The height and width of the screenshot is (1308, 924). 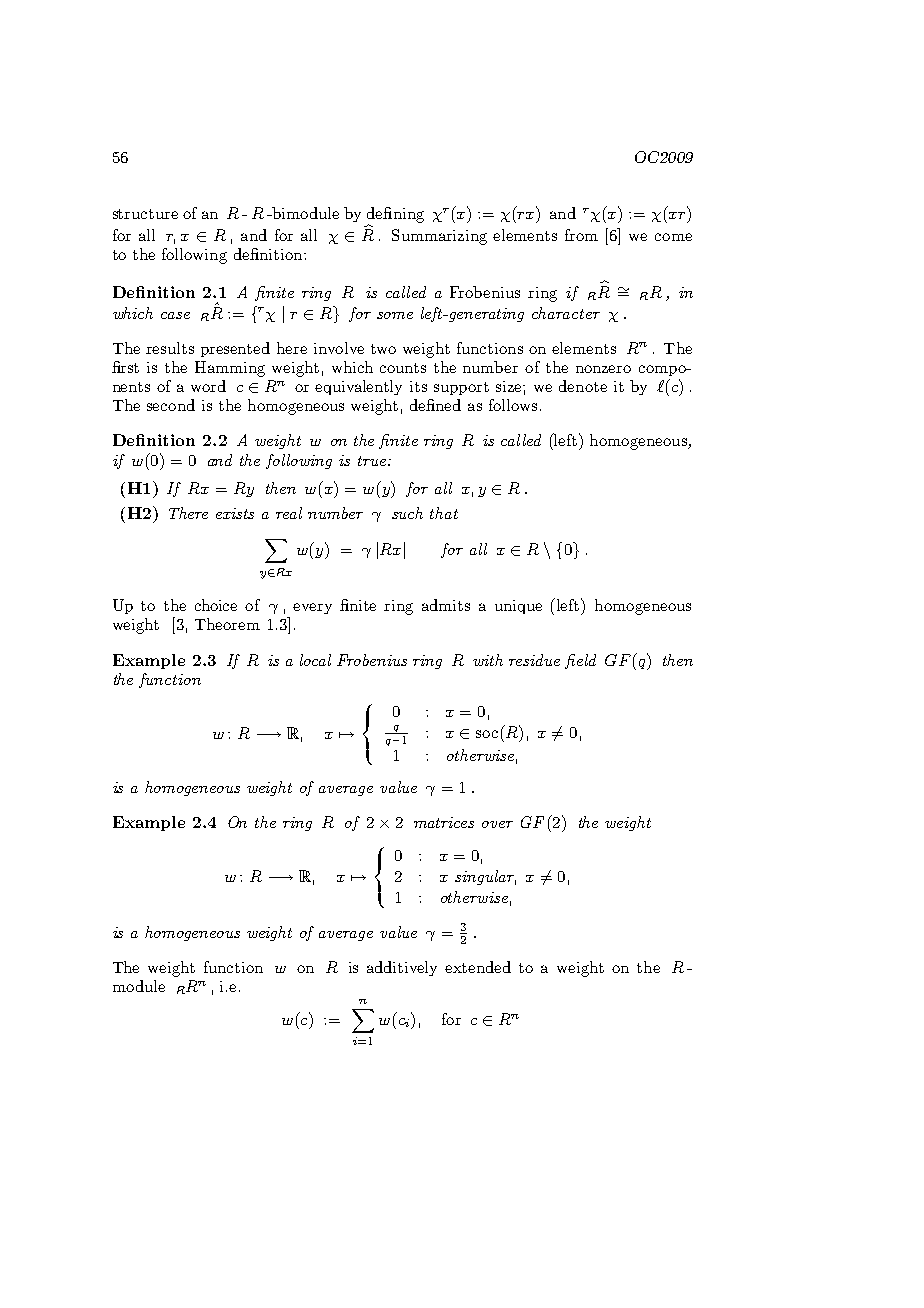 What do you see at coordinates (395, 216) in the screenshot?
I see `defining` at bounding box center [395, 216].
